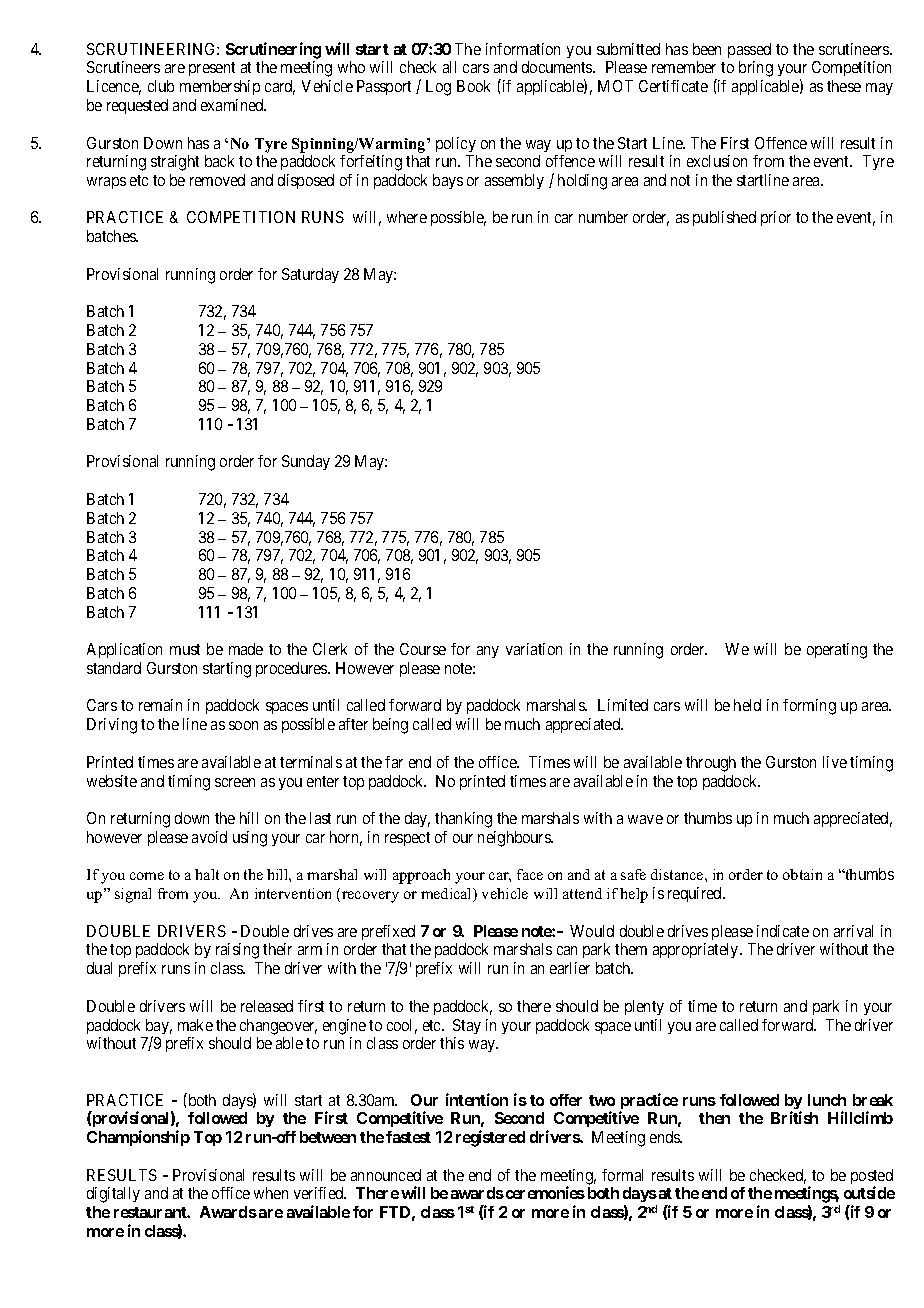  What do you see at coordinates (310, 275) in the screenshot?
I see `Saturday` at bounding box center [310, 275].
